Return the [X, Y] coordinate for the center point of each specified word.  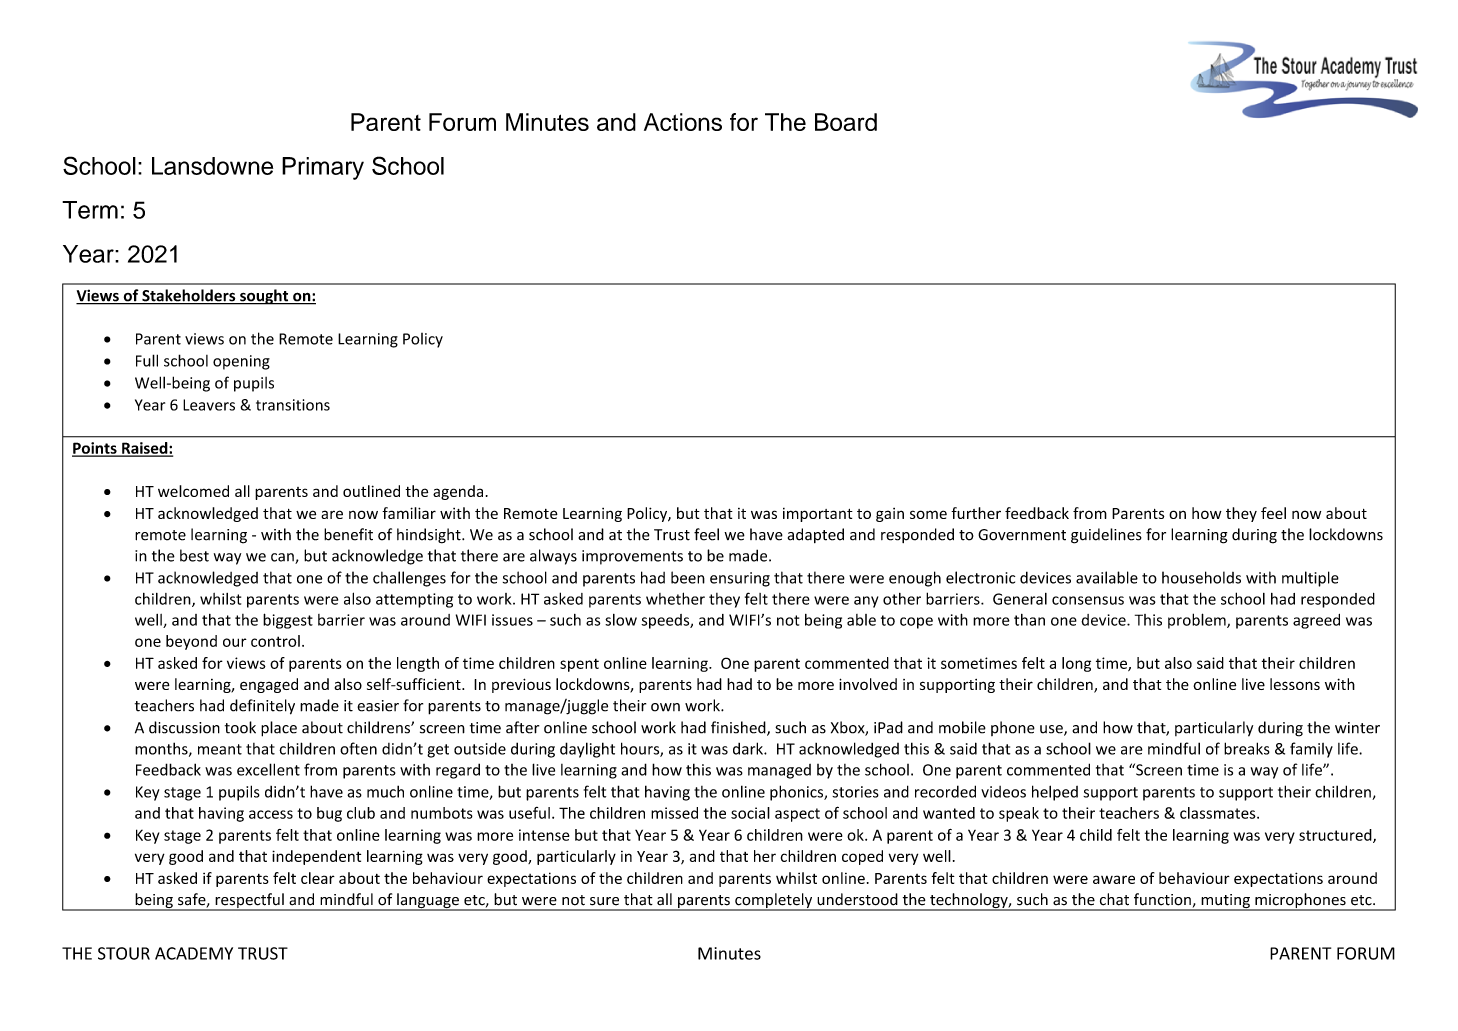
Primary [323, 168]
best [194, 555]
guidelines [1106, 536]
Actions [683, 122]
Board [846, 122]
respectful [249, 902]
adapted [816, 535]
